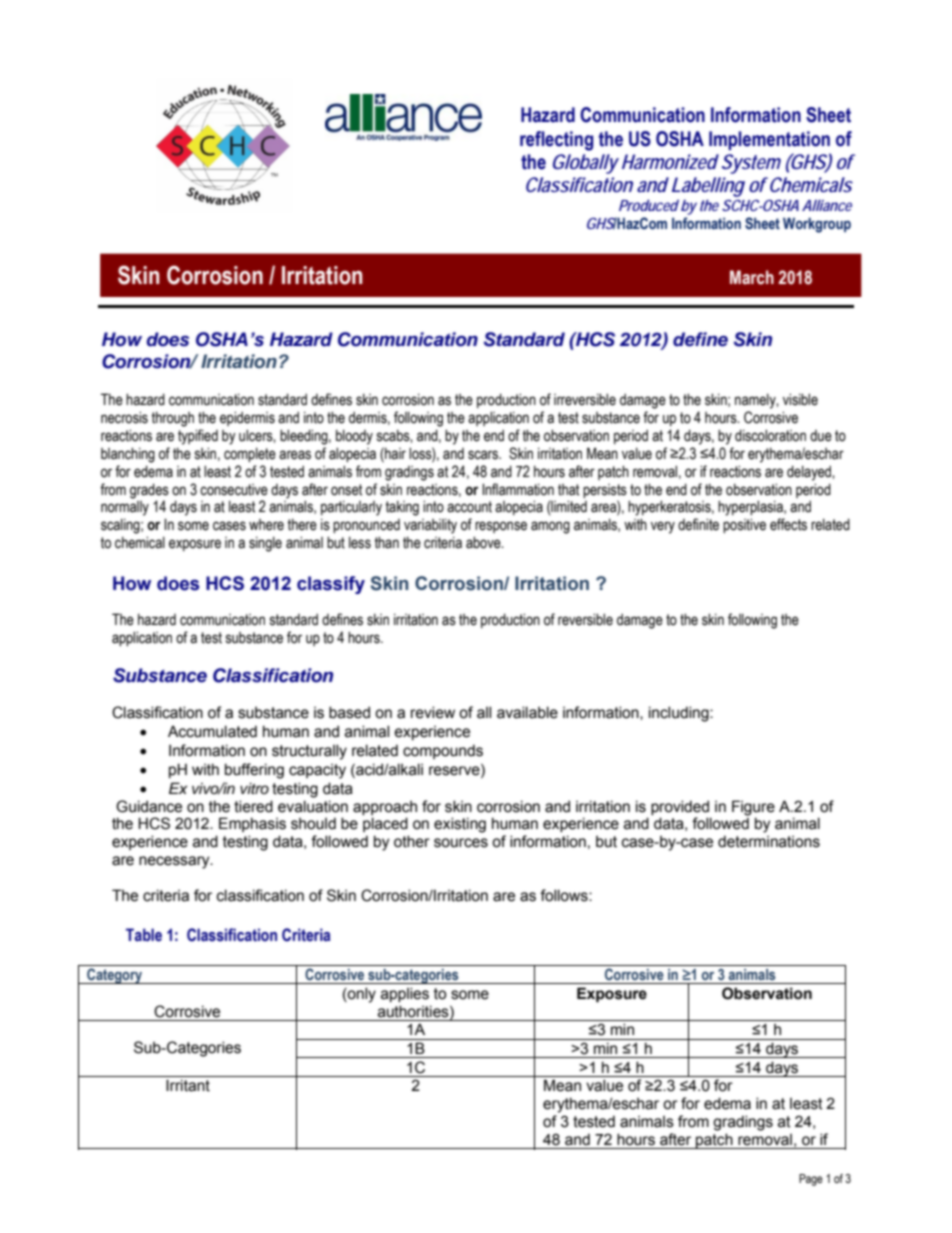  What do you see at coordinates (188, 1085) in the document?
I see `Irritant` at bounding box center [188, 1085].
